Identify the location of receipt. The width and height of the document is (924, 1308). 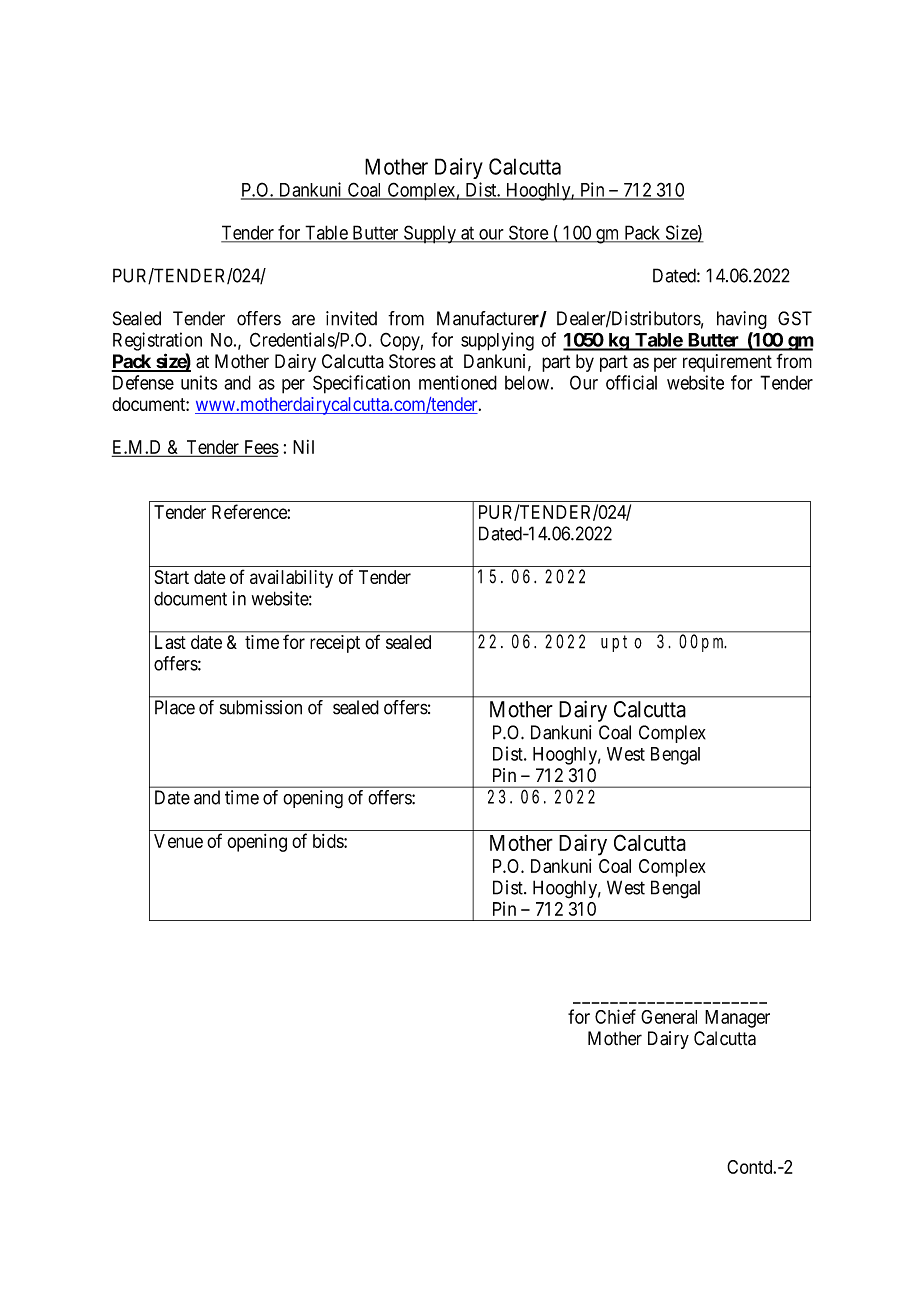
(335, 644).
